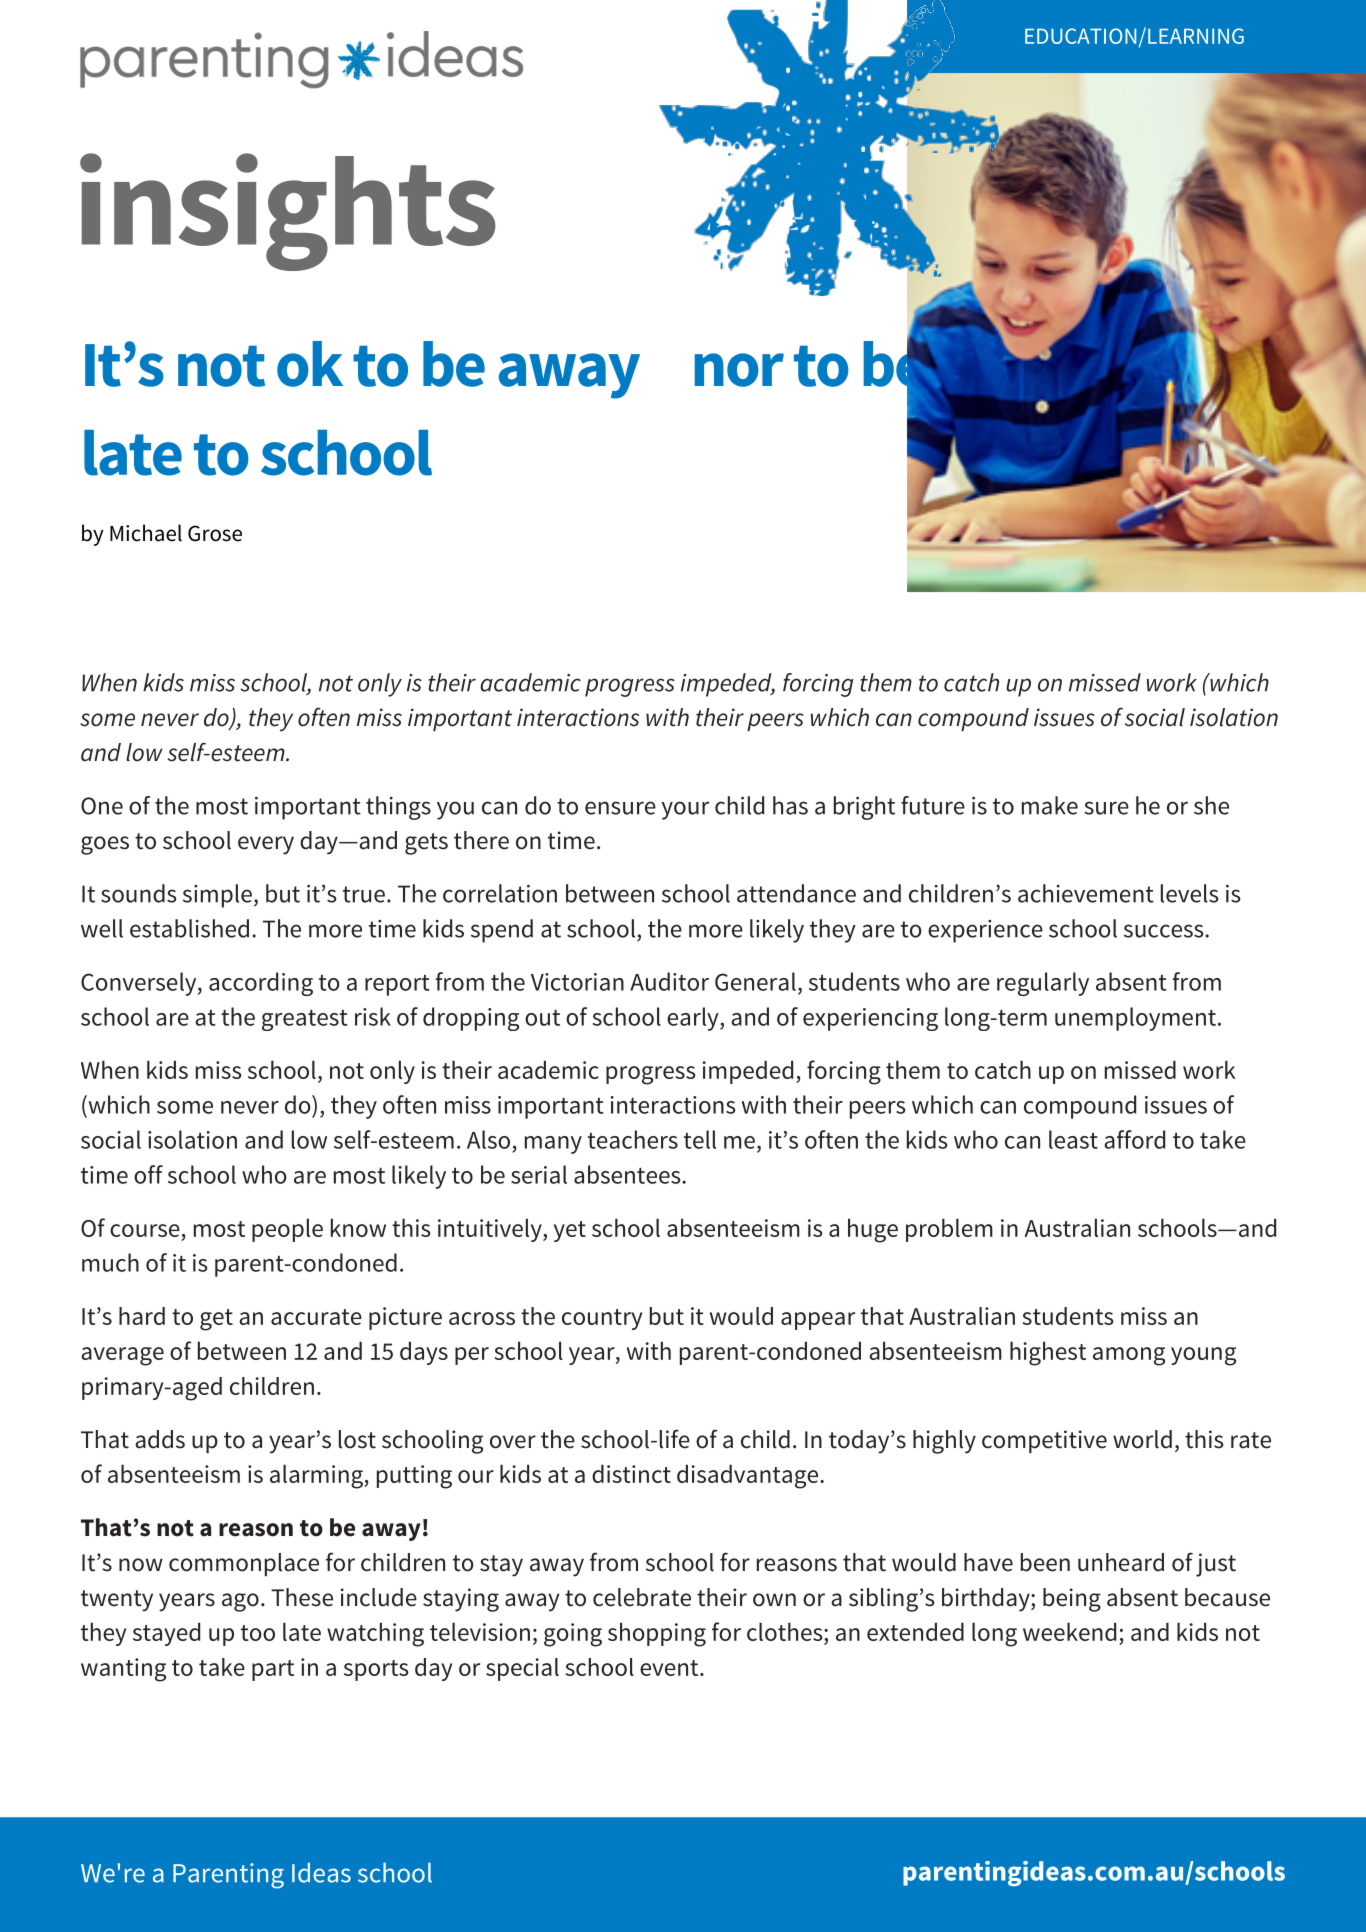 The height and width of the document is (1932, 1366). Describe the element at coordinates (933, 805) in the document. I see `future` at that location.
